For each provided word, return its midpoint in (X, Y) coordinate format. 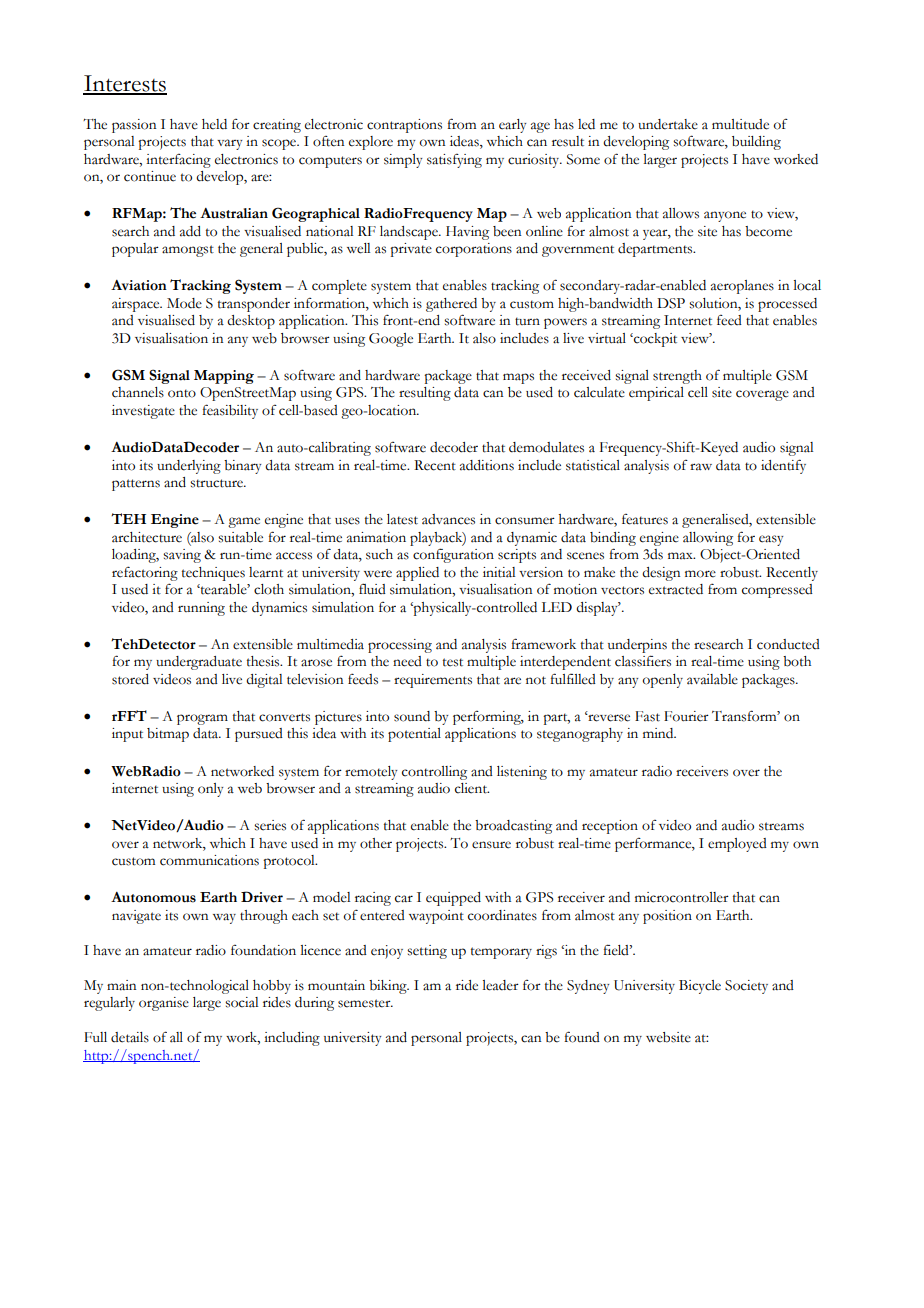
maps (518, 378)
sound (412, 716)
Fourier (686, 716)
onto (182, 393)
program (202, 719)
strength (677, 377)
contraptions (404, 126)
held (214, 124)
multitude (740, 124)
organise (164, 1004)
